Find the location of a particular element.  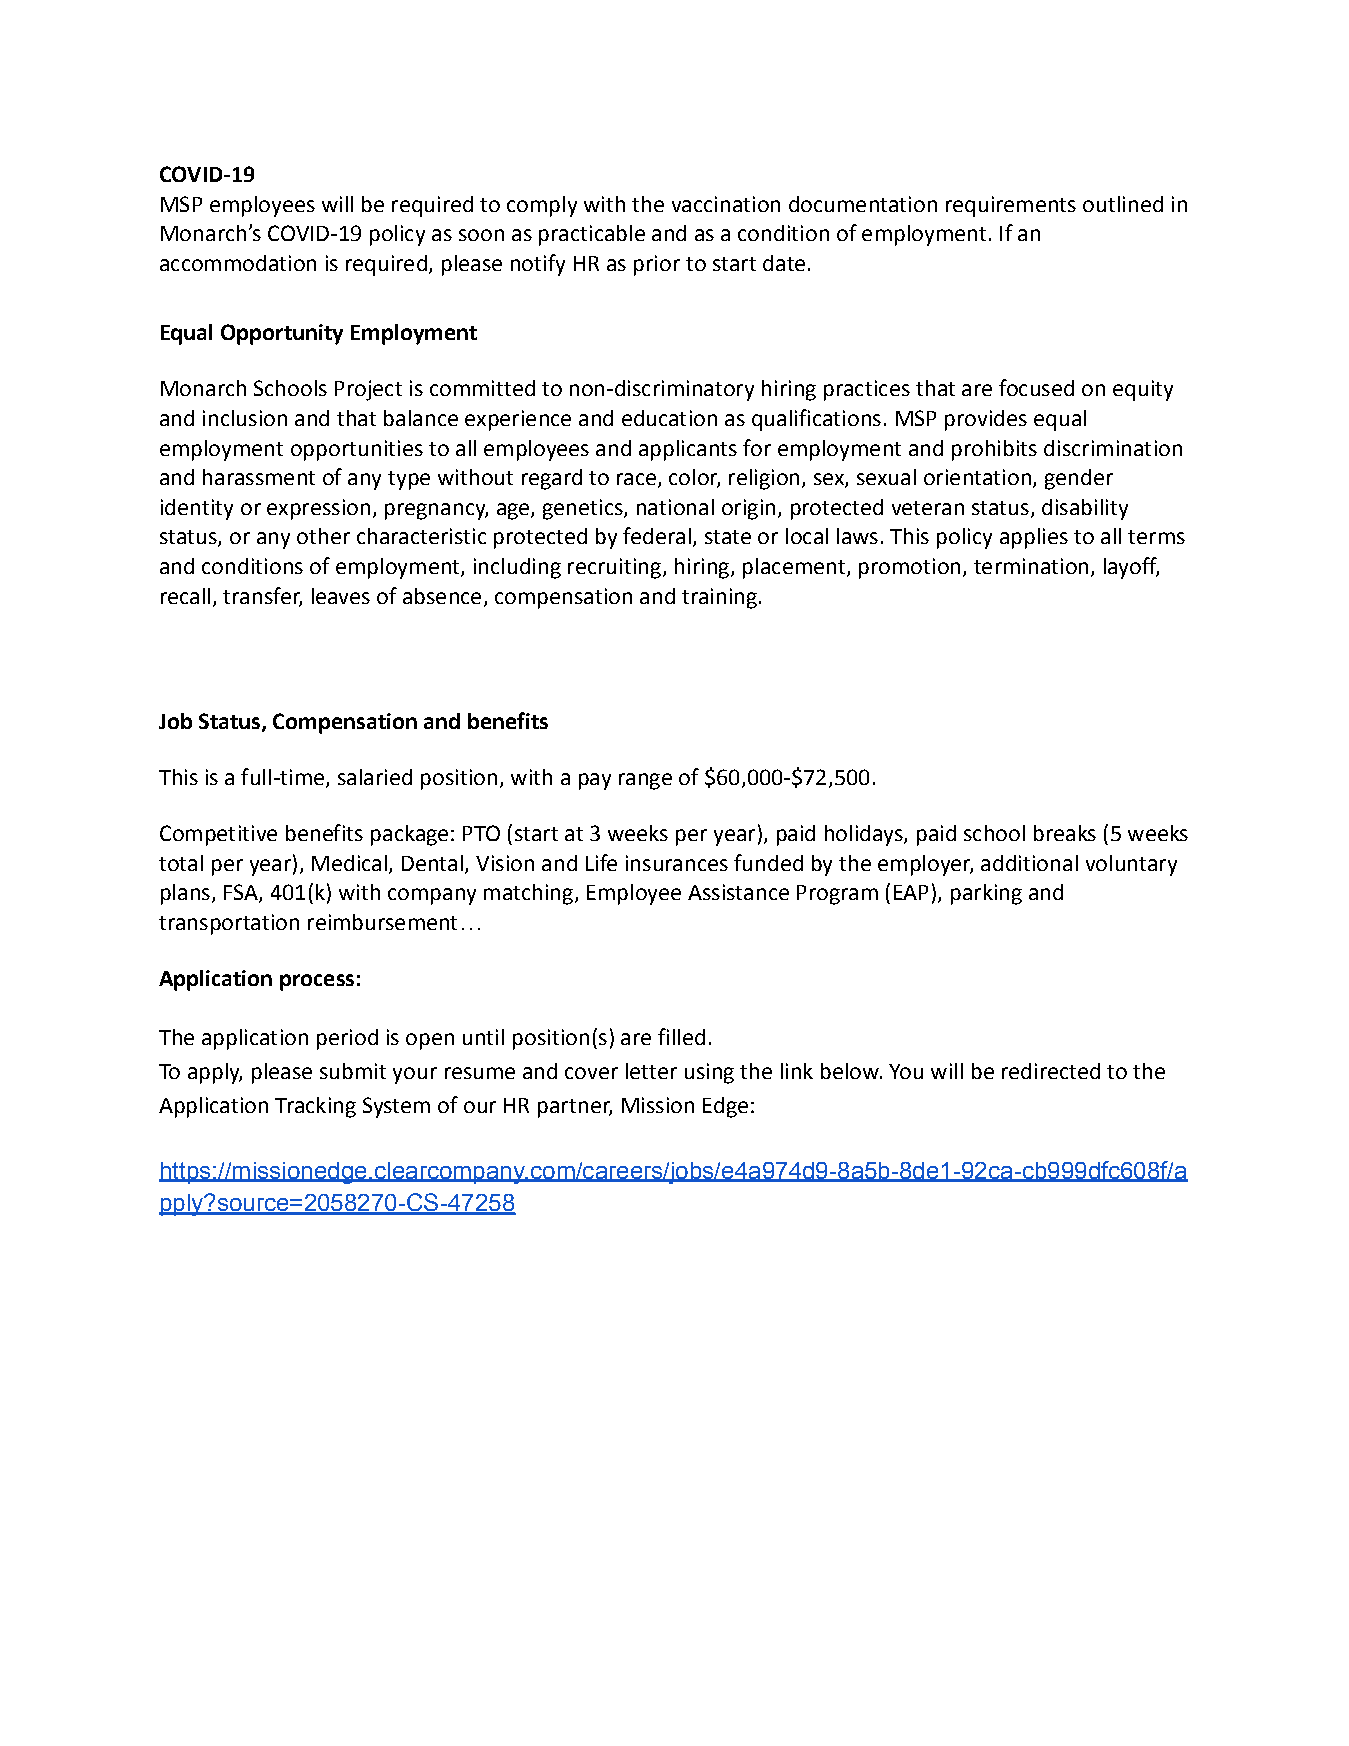

training is located at coordinates (719, 598).
